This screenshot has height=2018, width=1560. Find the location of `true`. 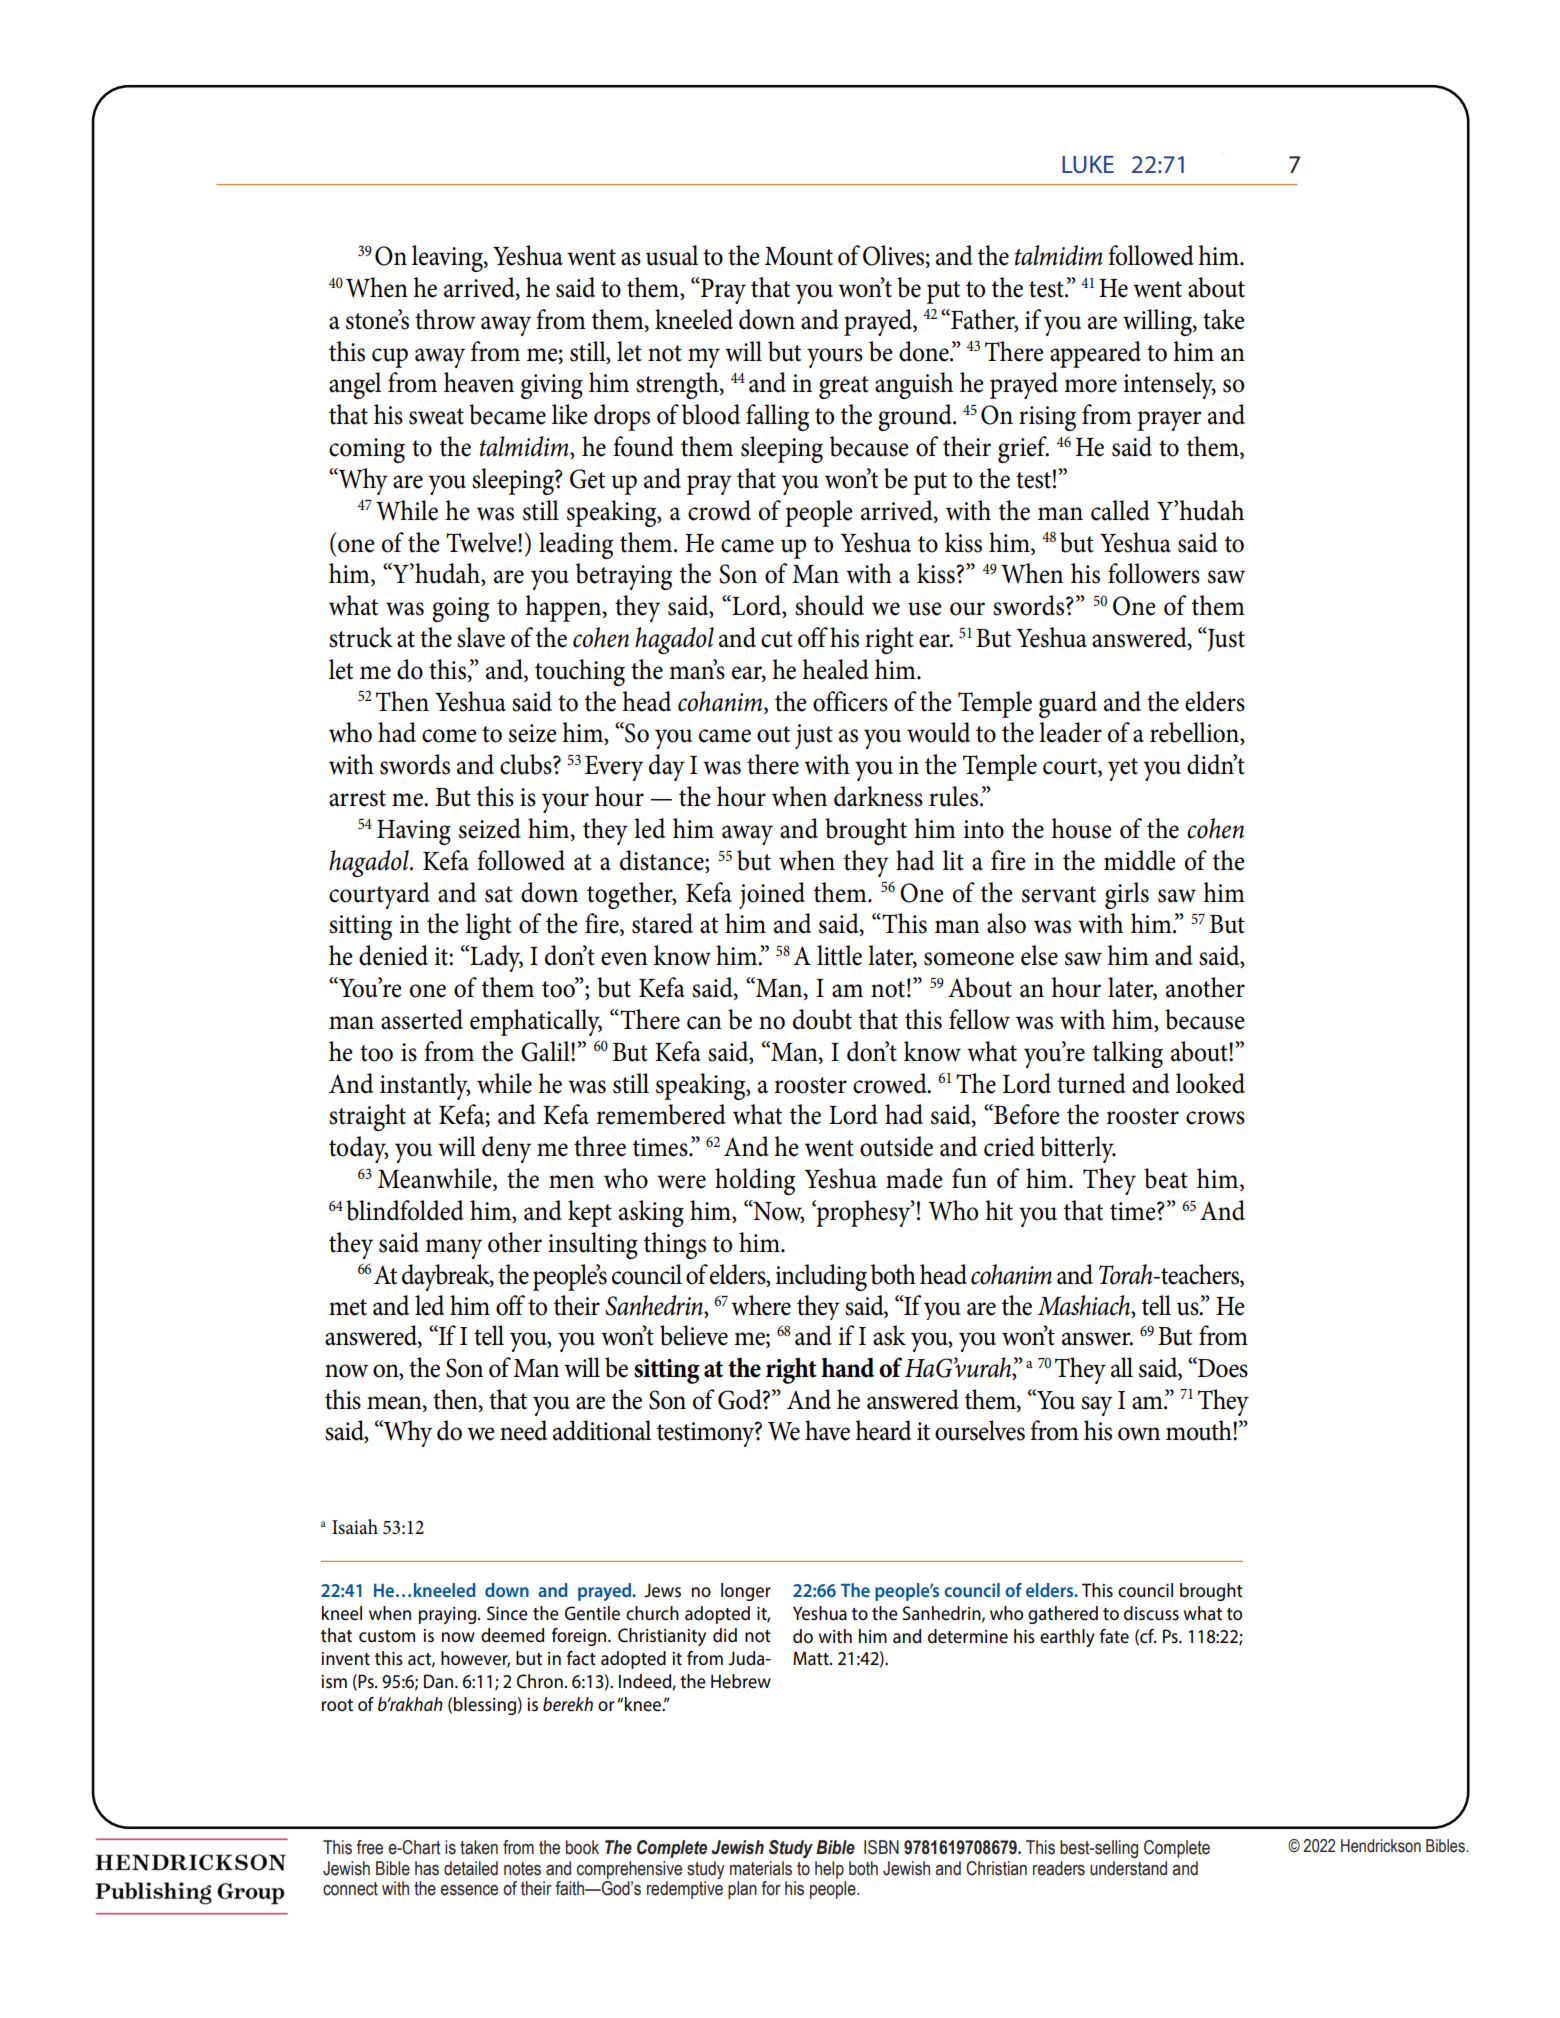

true is located at coordinates (1218, 761).
